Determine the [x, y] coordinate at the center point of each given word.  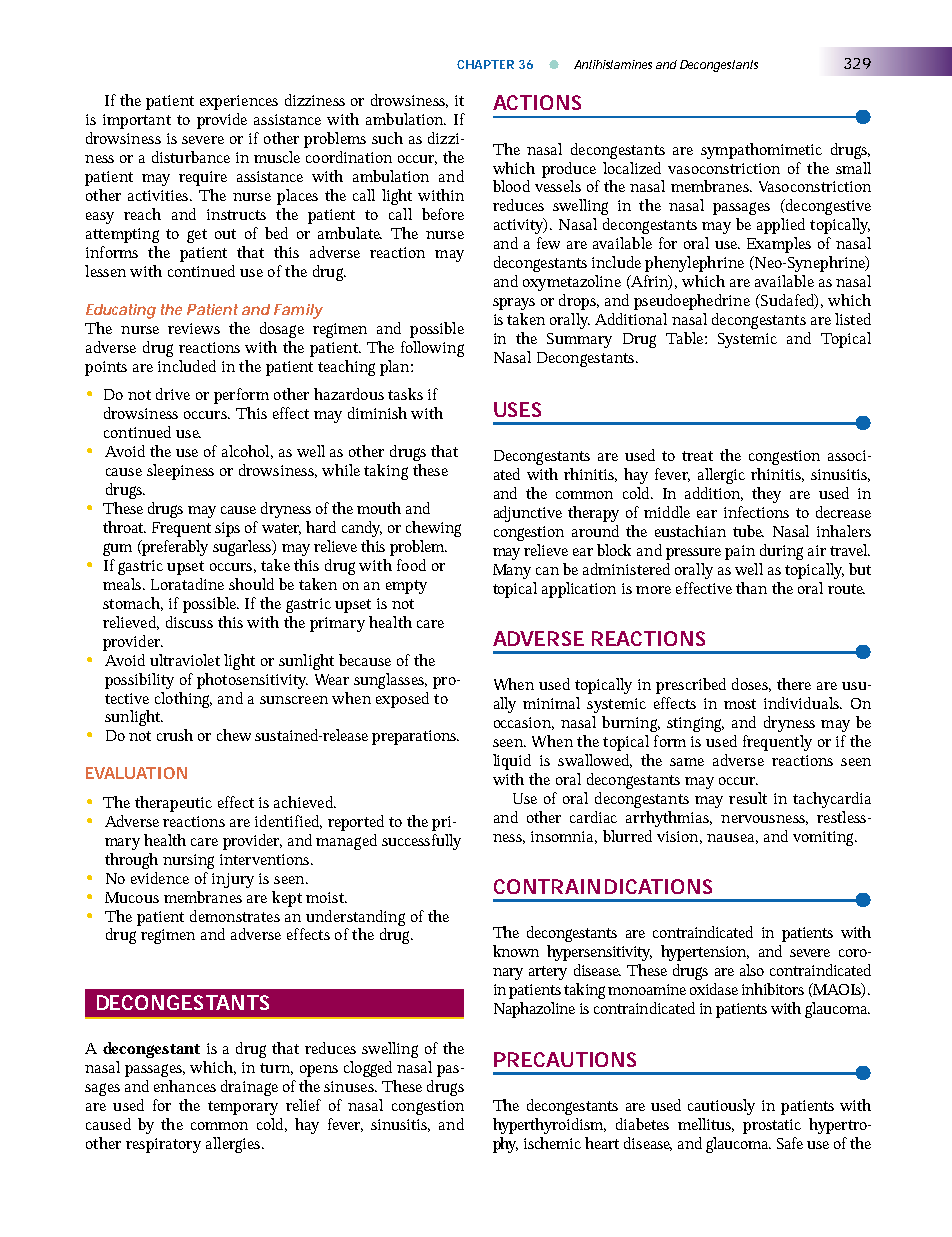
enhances [185, 1086]
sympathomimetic [761, 151]
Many [512, 571]
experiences [239, 102]
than [751, 588]
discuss [189, 622]
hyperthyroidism [548, 1126]
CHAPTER [485, 64]
